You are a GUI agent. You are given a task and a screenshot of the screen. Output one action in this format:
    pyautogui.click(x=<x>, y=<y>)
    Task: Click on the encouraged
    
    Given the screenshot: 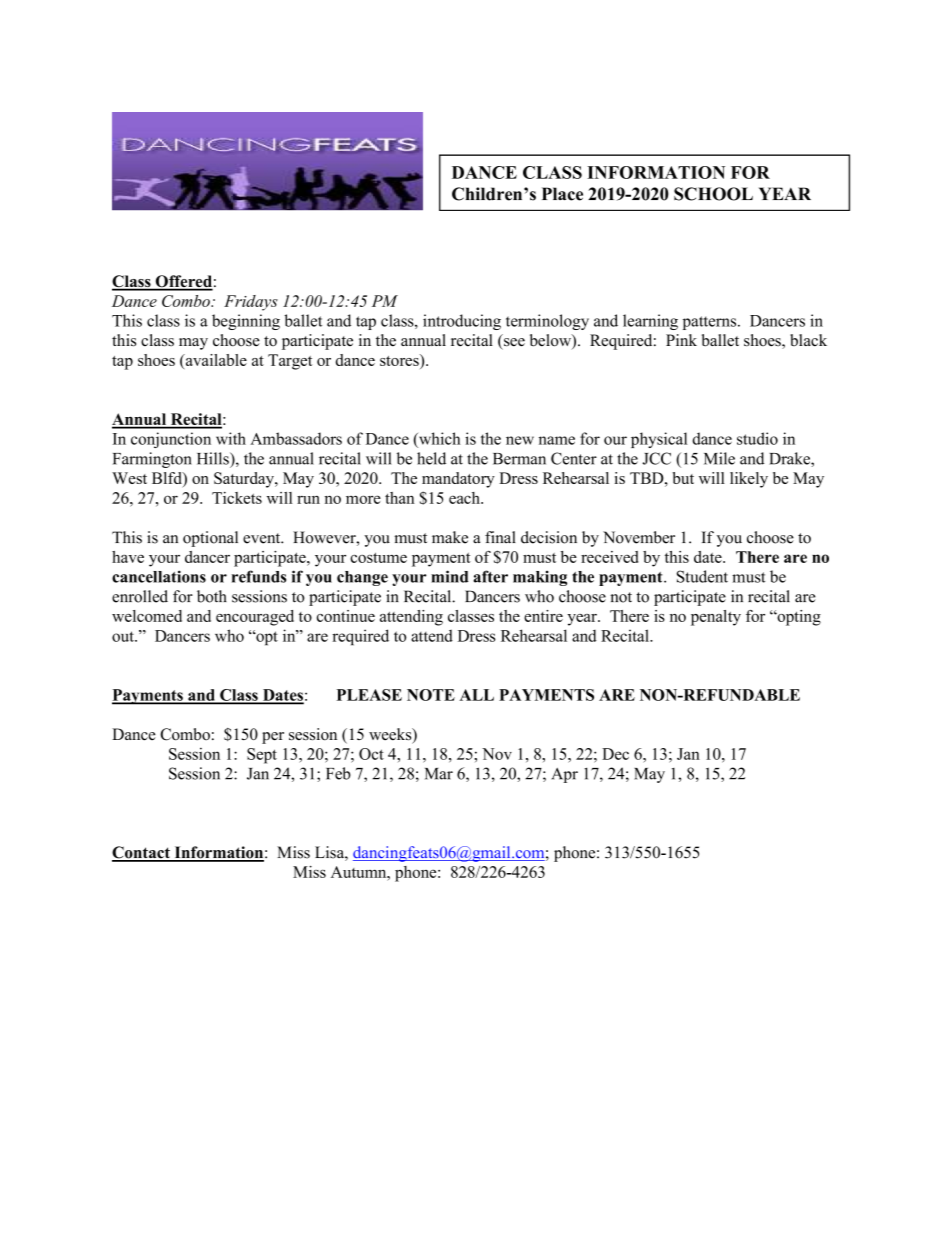 What is the action you would take?
    pyautogui.click(x=255, y=618)
